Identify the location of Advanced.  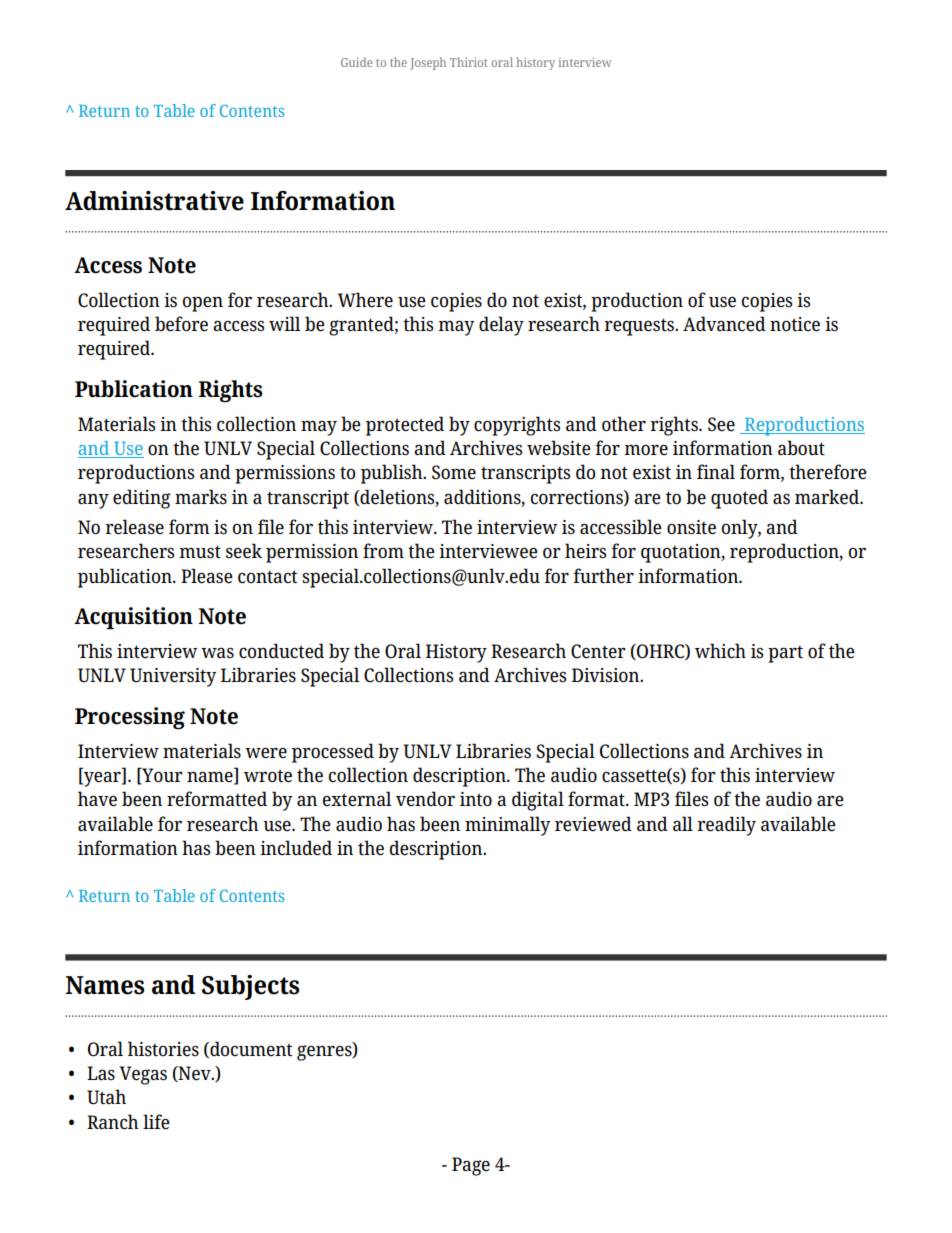
(724, 323).
